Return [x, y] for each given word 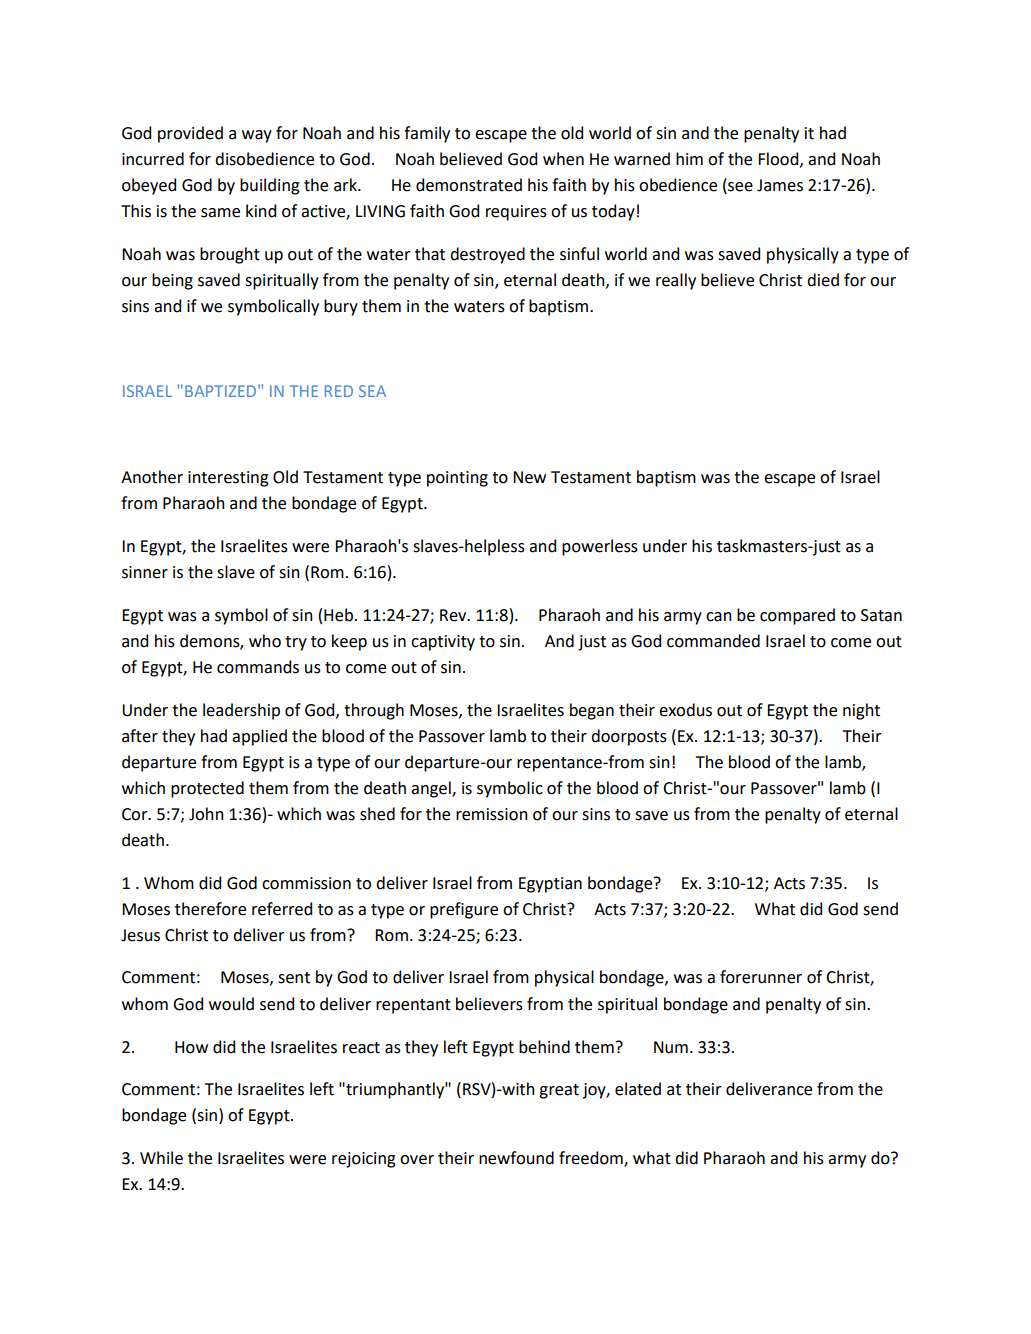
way [257, 136]
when [563, 159]
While [161, 1158]
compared [797, 616]
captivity [443, 643]
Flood [779, 159]
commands [258, 667]
